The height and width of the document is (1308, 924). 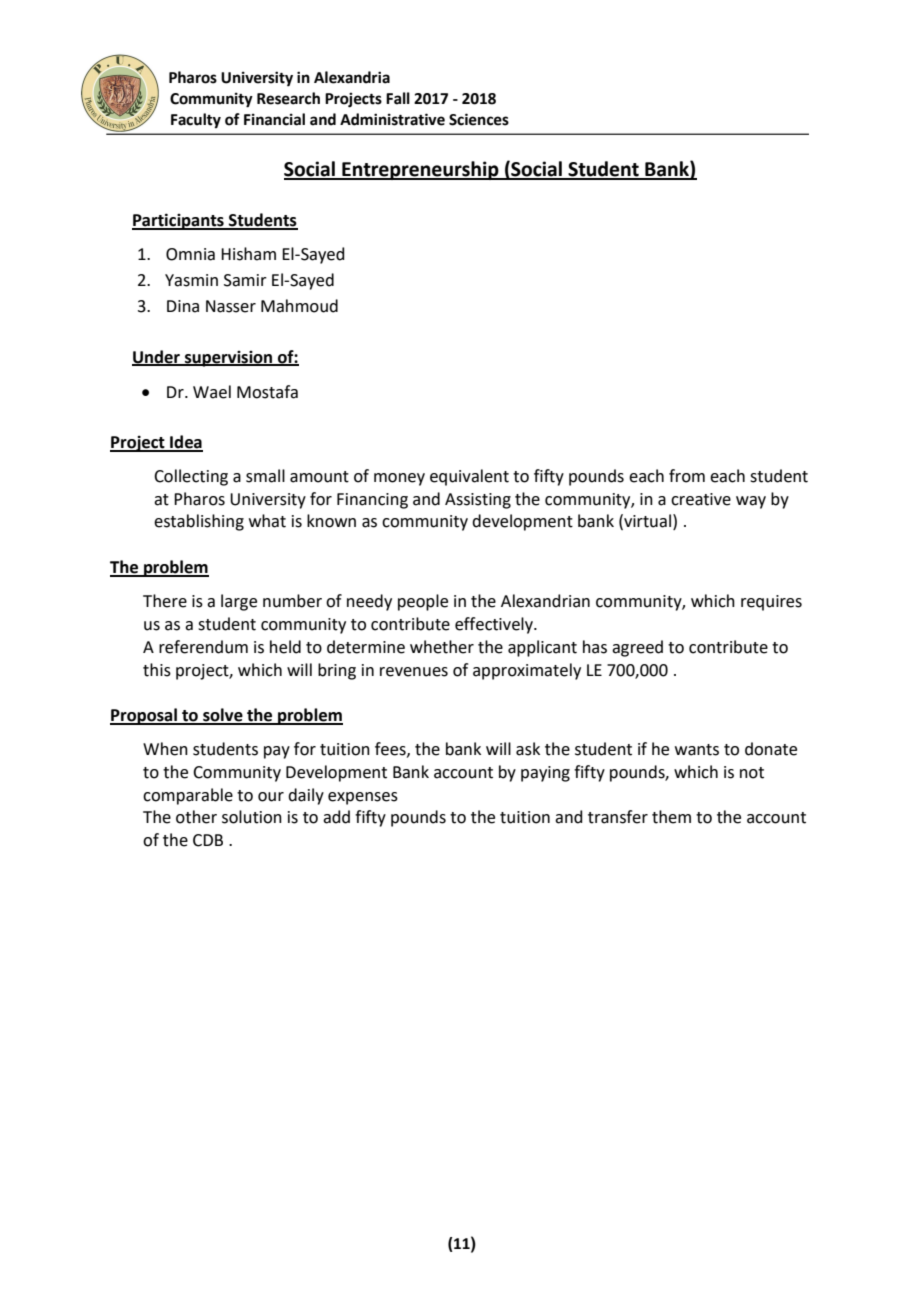 What do you see at coordinates (423, 602) in the document?
I see `people` at bounding box center [423, 602].
